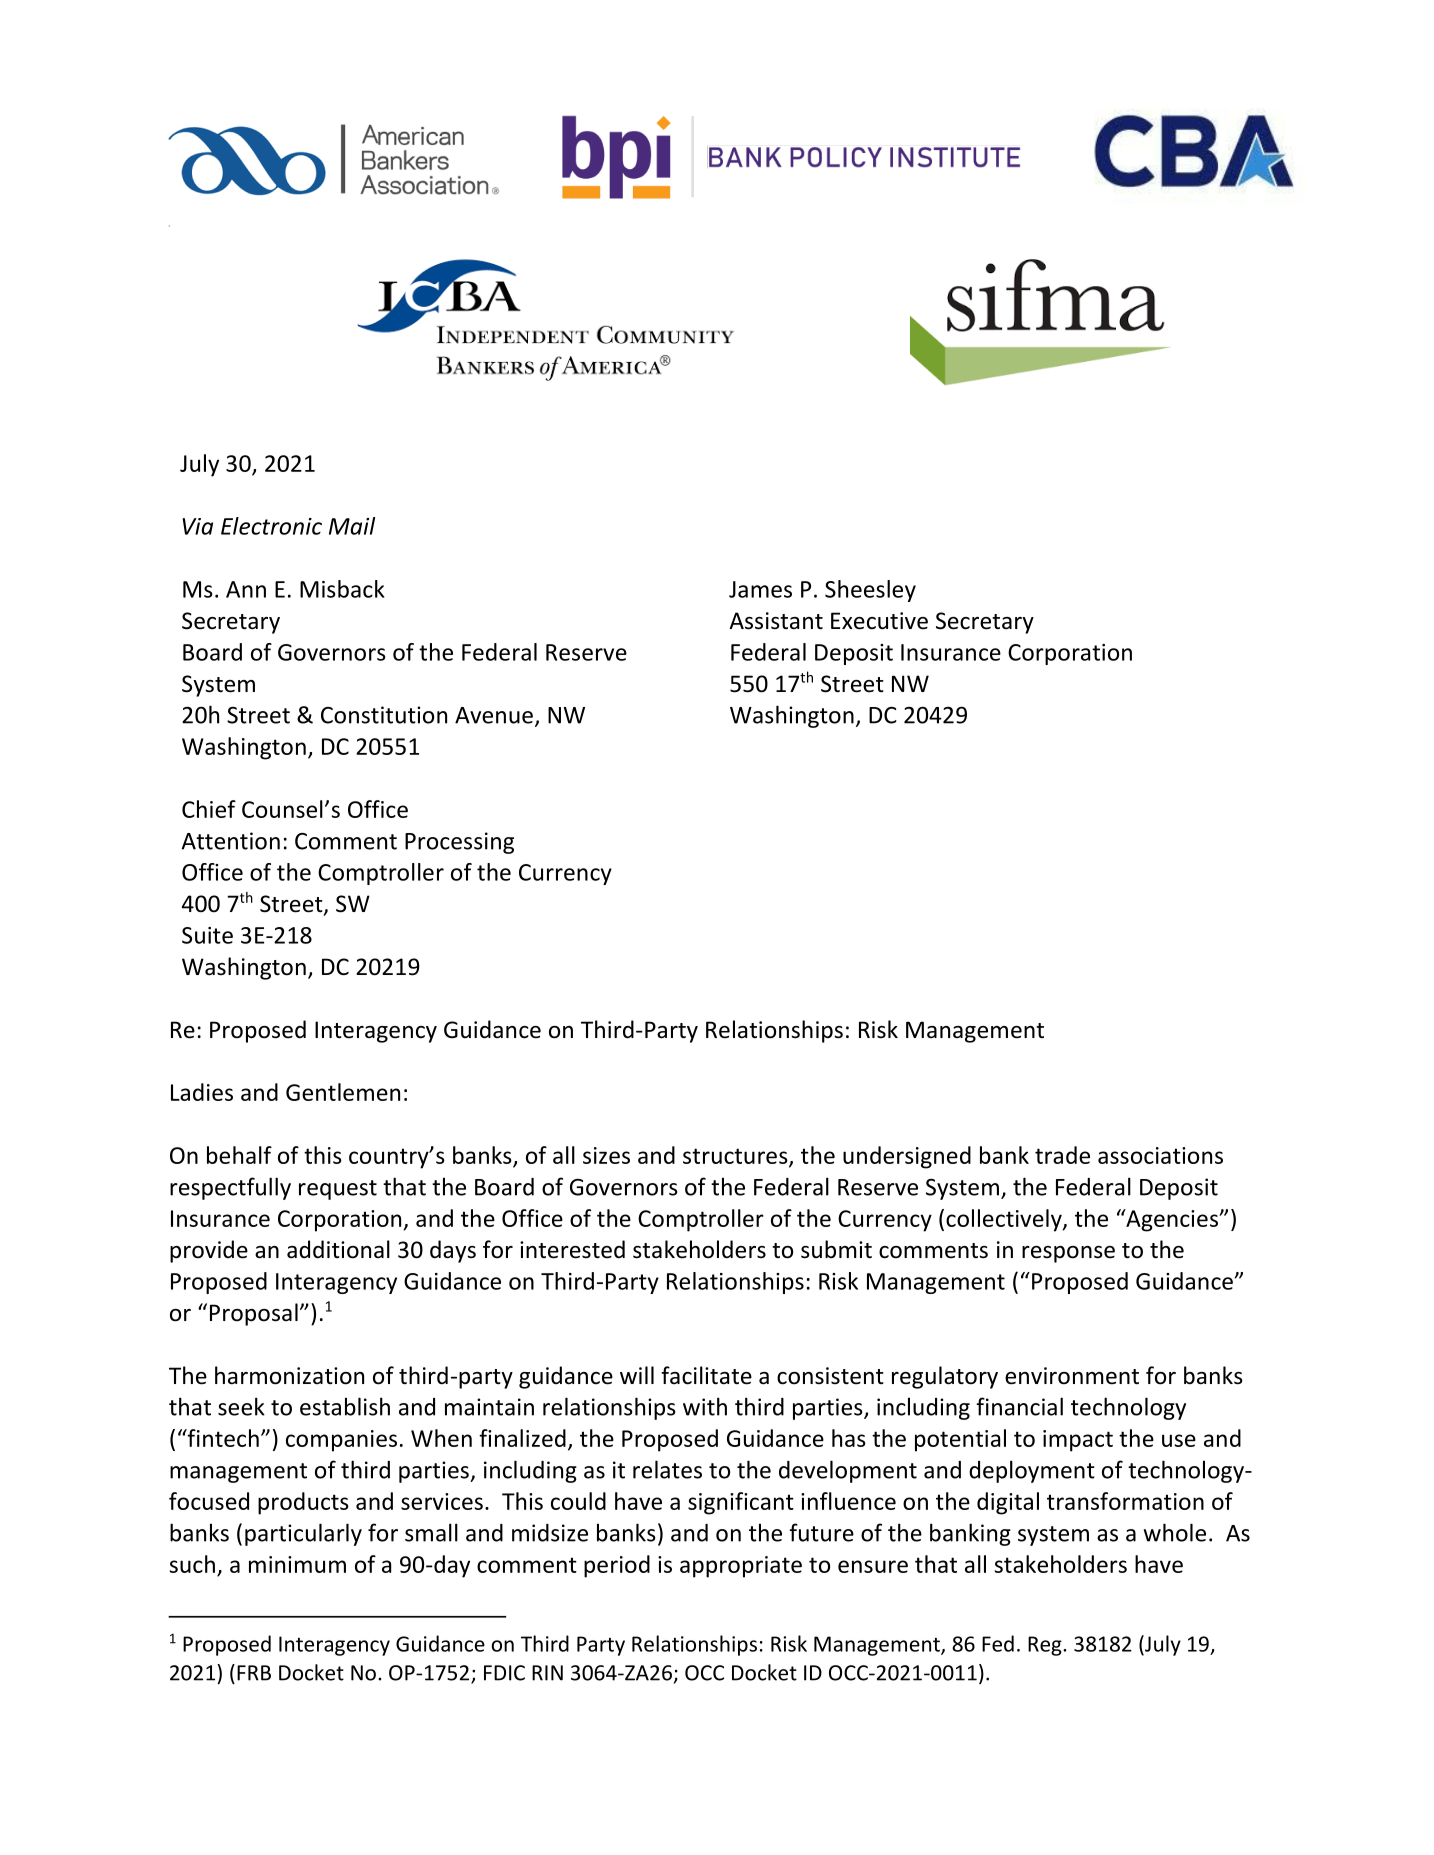 The width and height of the document is (1434, 1855). What do you see at coordinates (879, 621) in the document?
I see `Executive` at bounding box center [879, 621].
